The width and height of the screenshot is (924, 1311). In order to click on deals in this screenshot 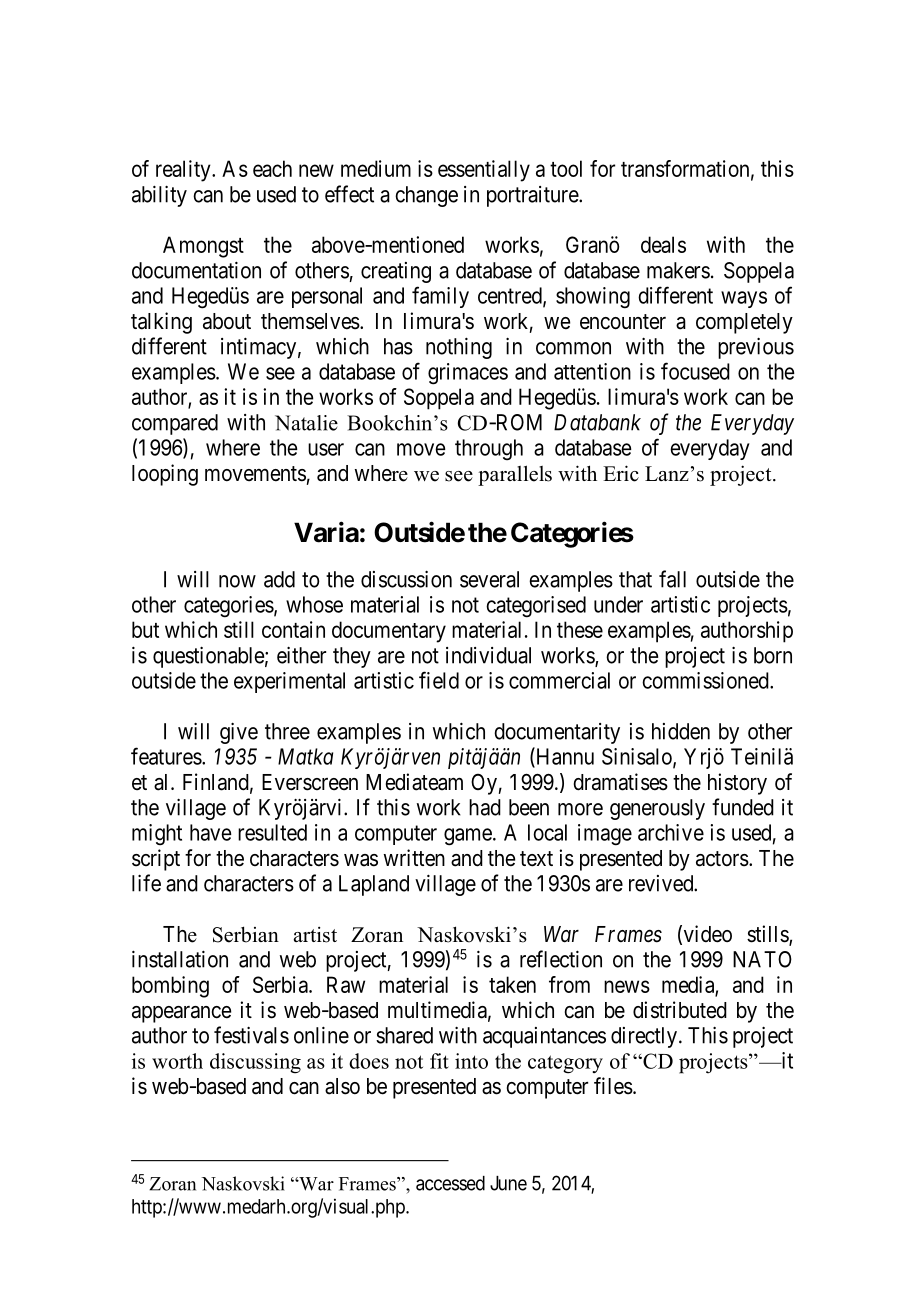, I will do `click(663, 244)`.
